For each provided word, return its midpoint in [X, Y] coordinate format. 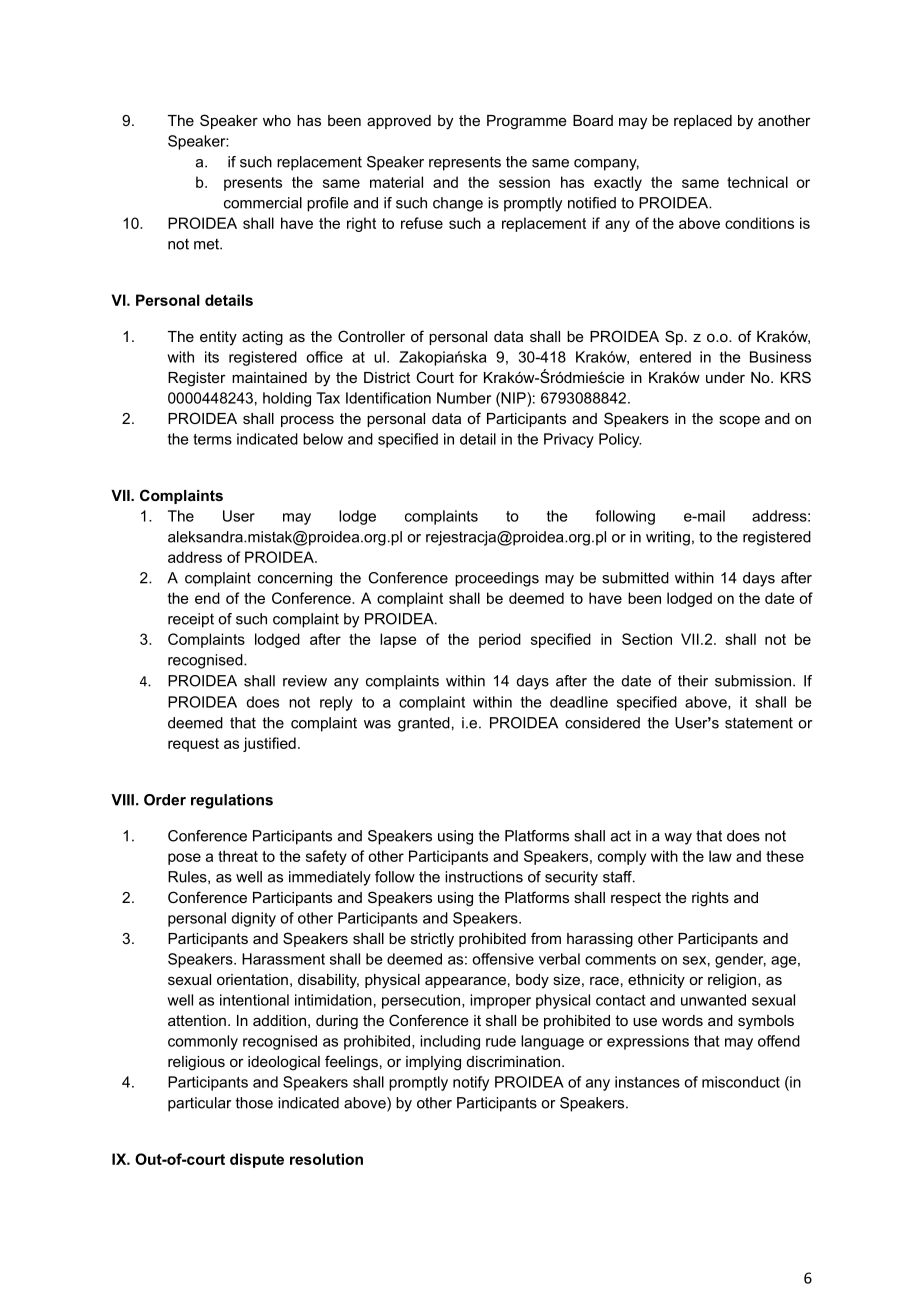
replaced [703, 122]
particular [199, 1104]
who [277, 120]
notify [471, 1083]
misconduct [741, 1082]
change [458, 204]
